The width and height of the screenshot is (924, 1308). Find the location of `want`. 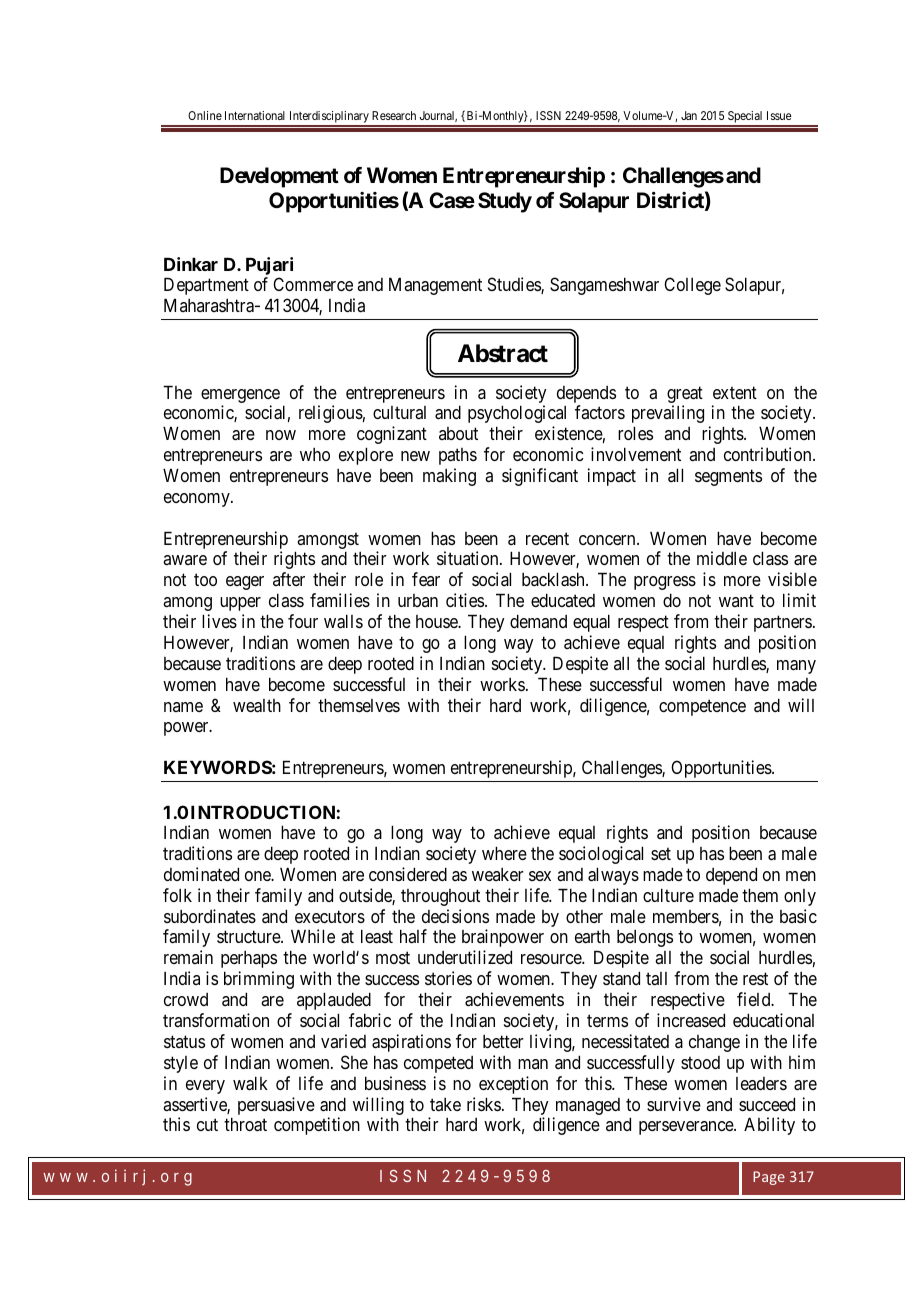

want is located at coordinates (736, 601).
